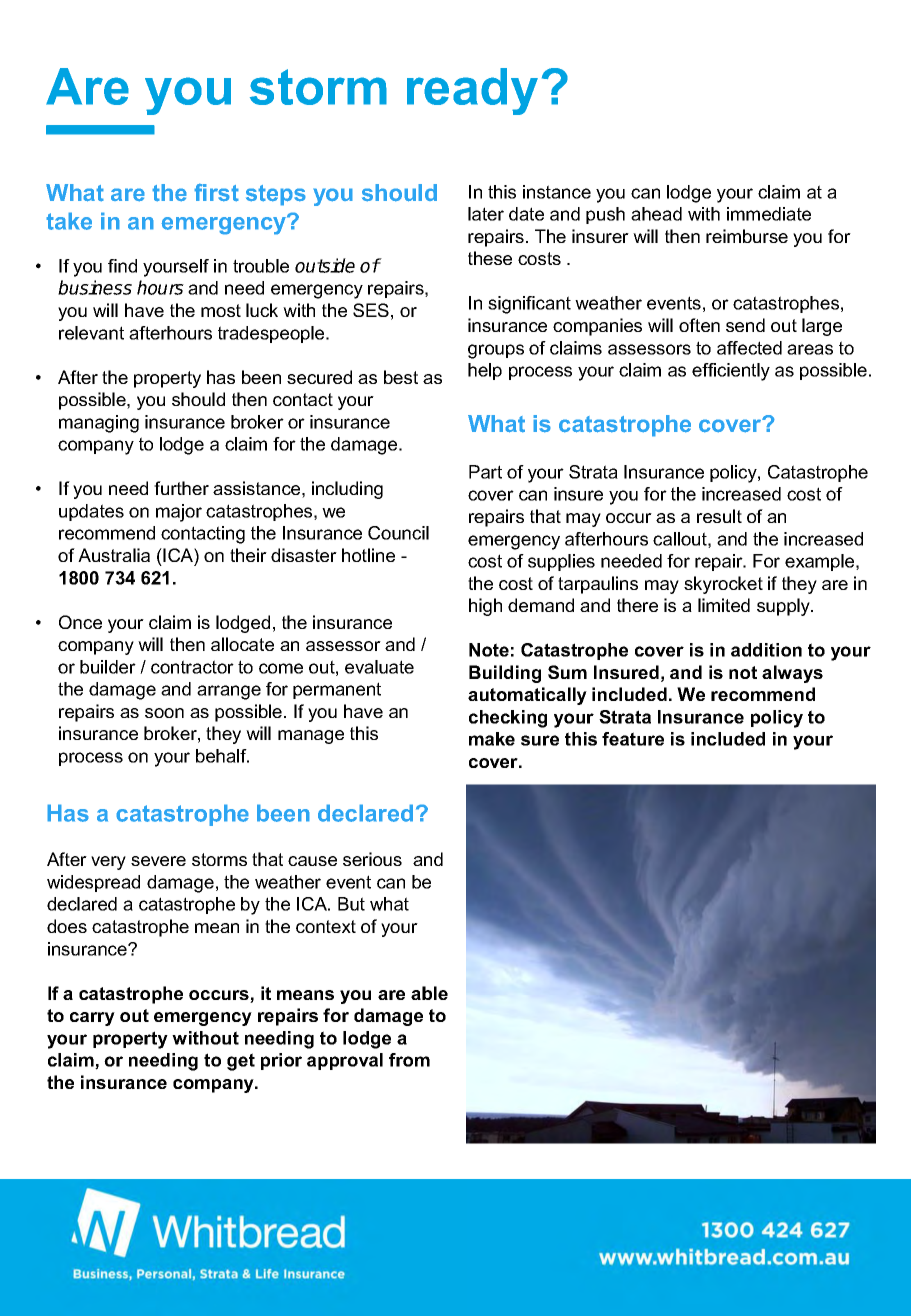 Image resolution: width=911 pixels, height=1316 pixels. What do you see at coordinates (216, 192) in the document?
I see `first` at bounding box center [216, 192].
